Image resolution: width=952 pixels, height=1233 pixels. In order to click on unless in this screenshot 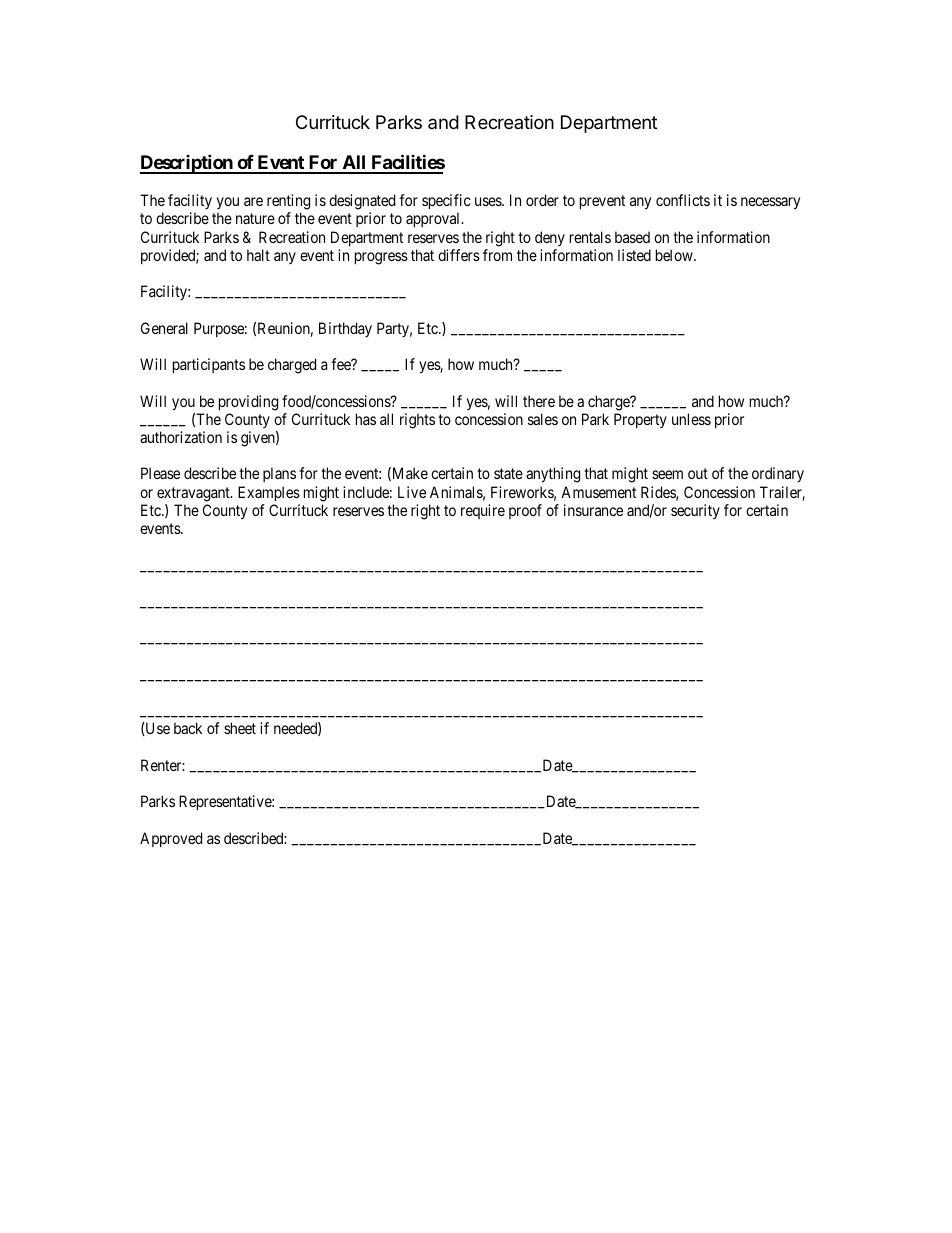, I will do `click(691, 419)`.
